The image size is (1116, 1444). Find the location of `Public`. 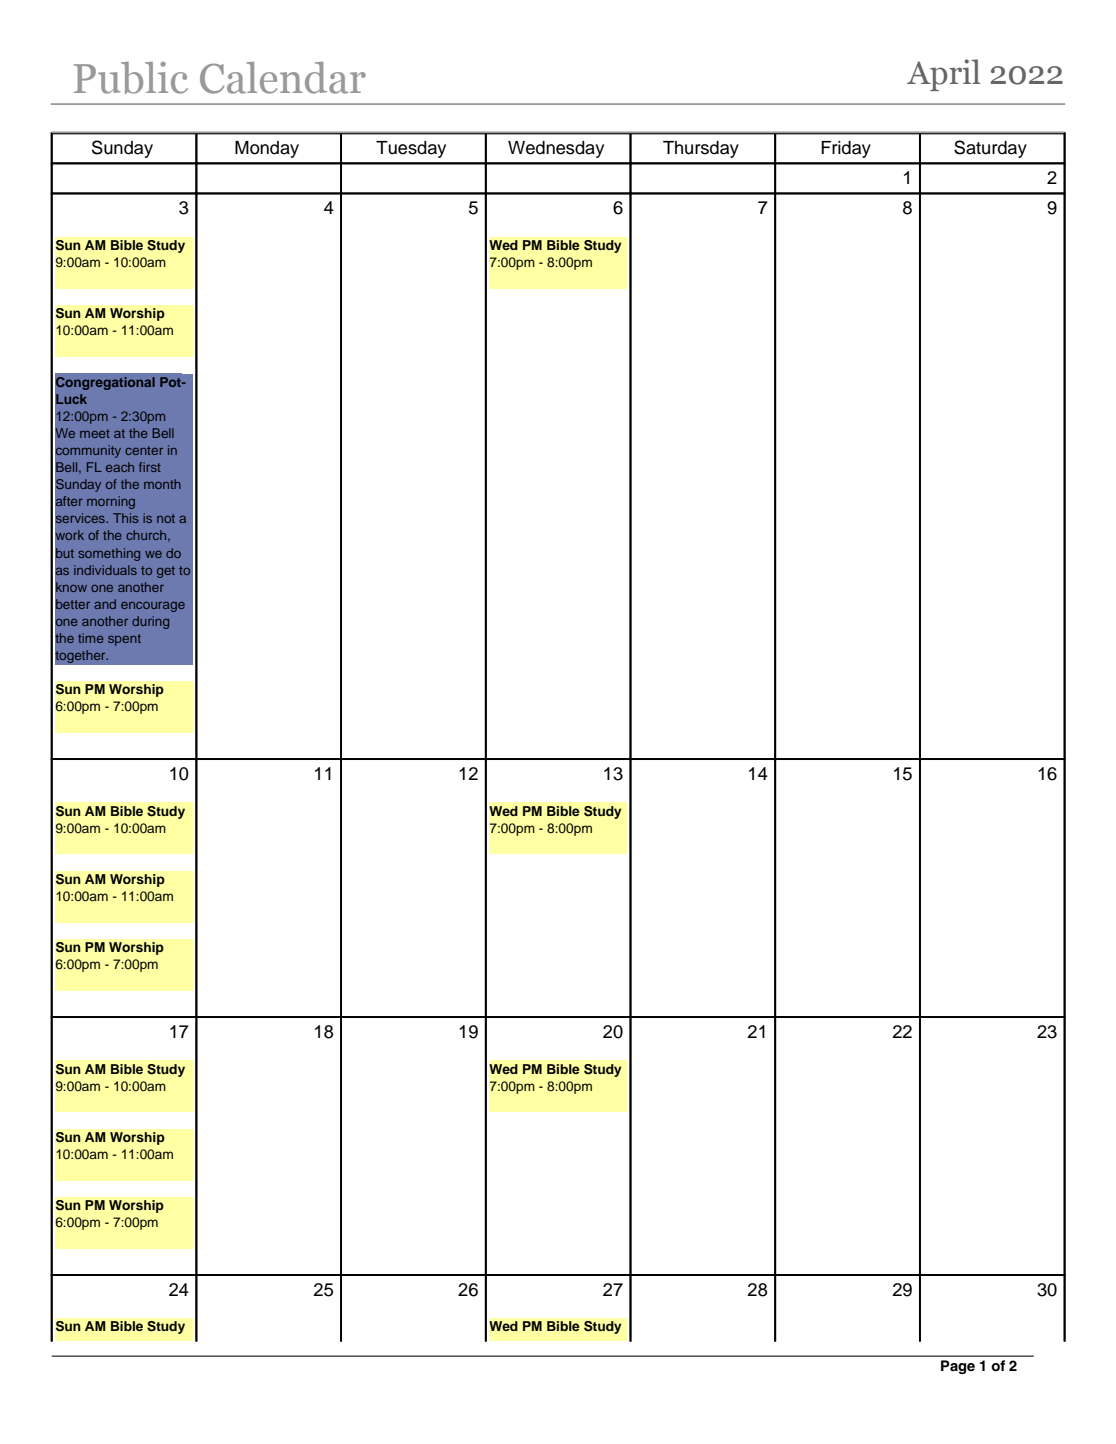

Public is located at coordinates (131, 78).
